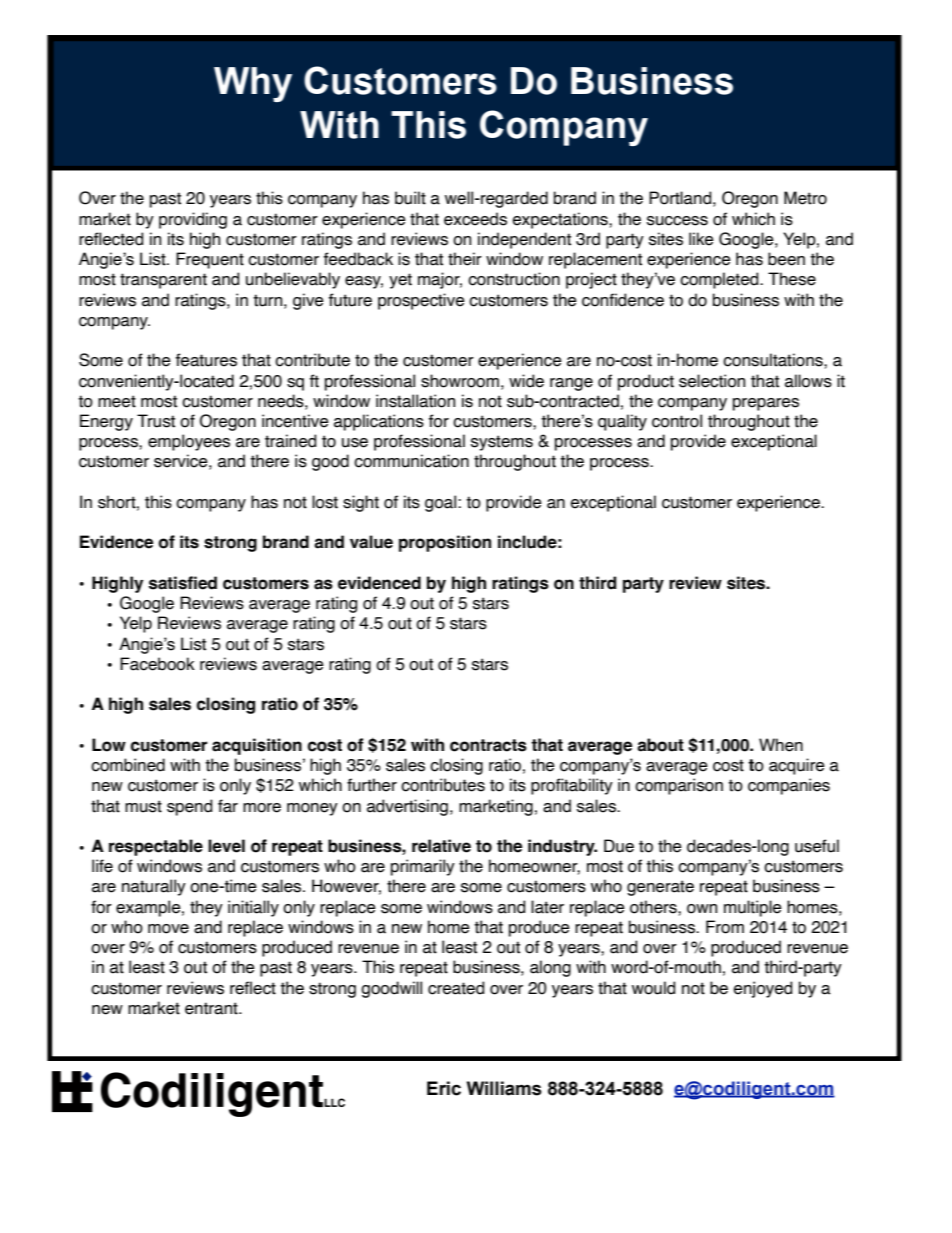 This document has width=952, height=1233. Describe the element at coordinates (805, 198) in the document. I see `Metro` at that location.
